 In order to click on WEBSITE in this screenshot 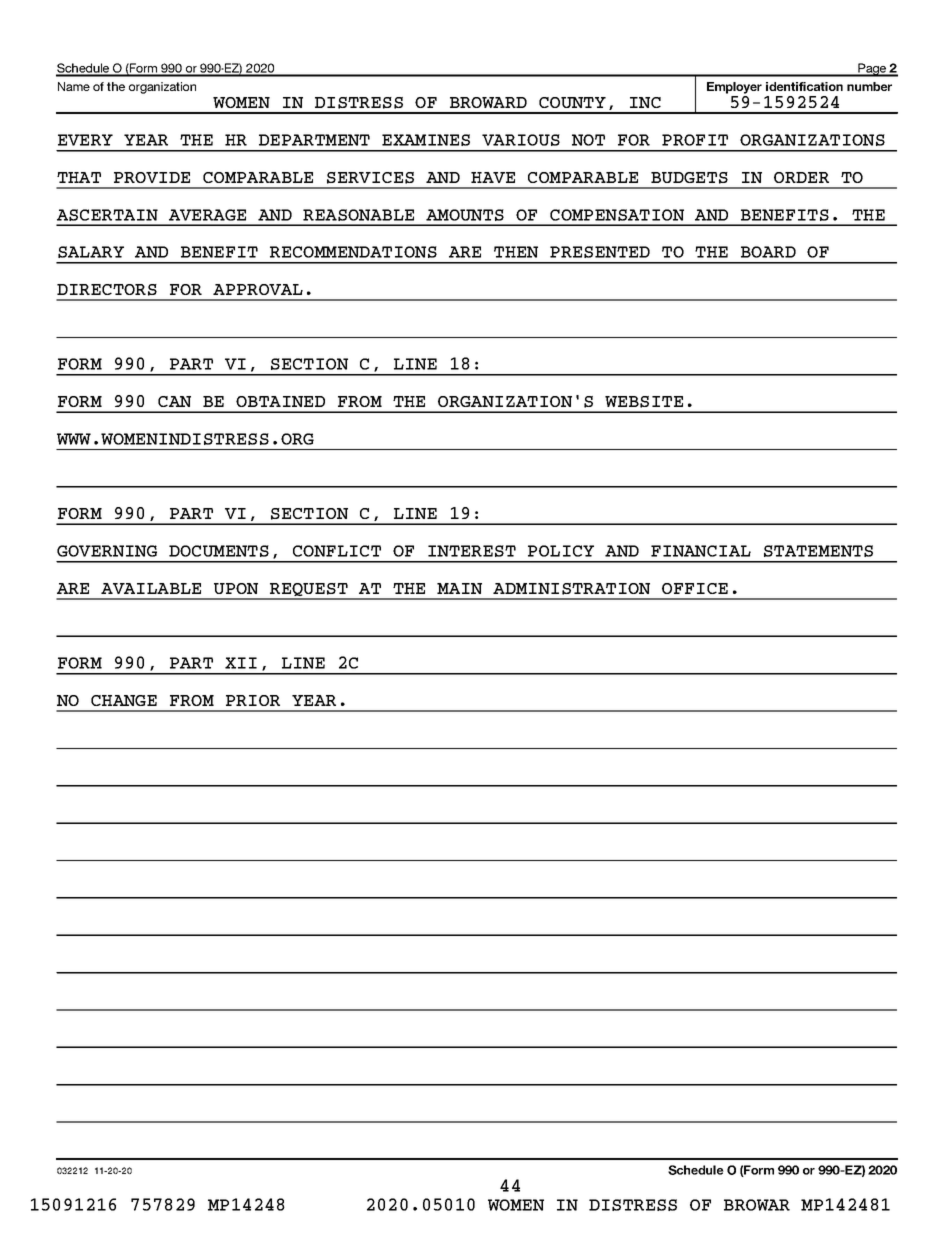, I will do `click(644, 402)`.
